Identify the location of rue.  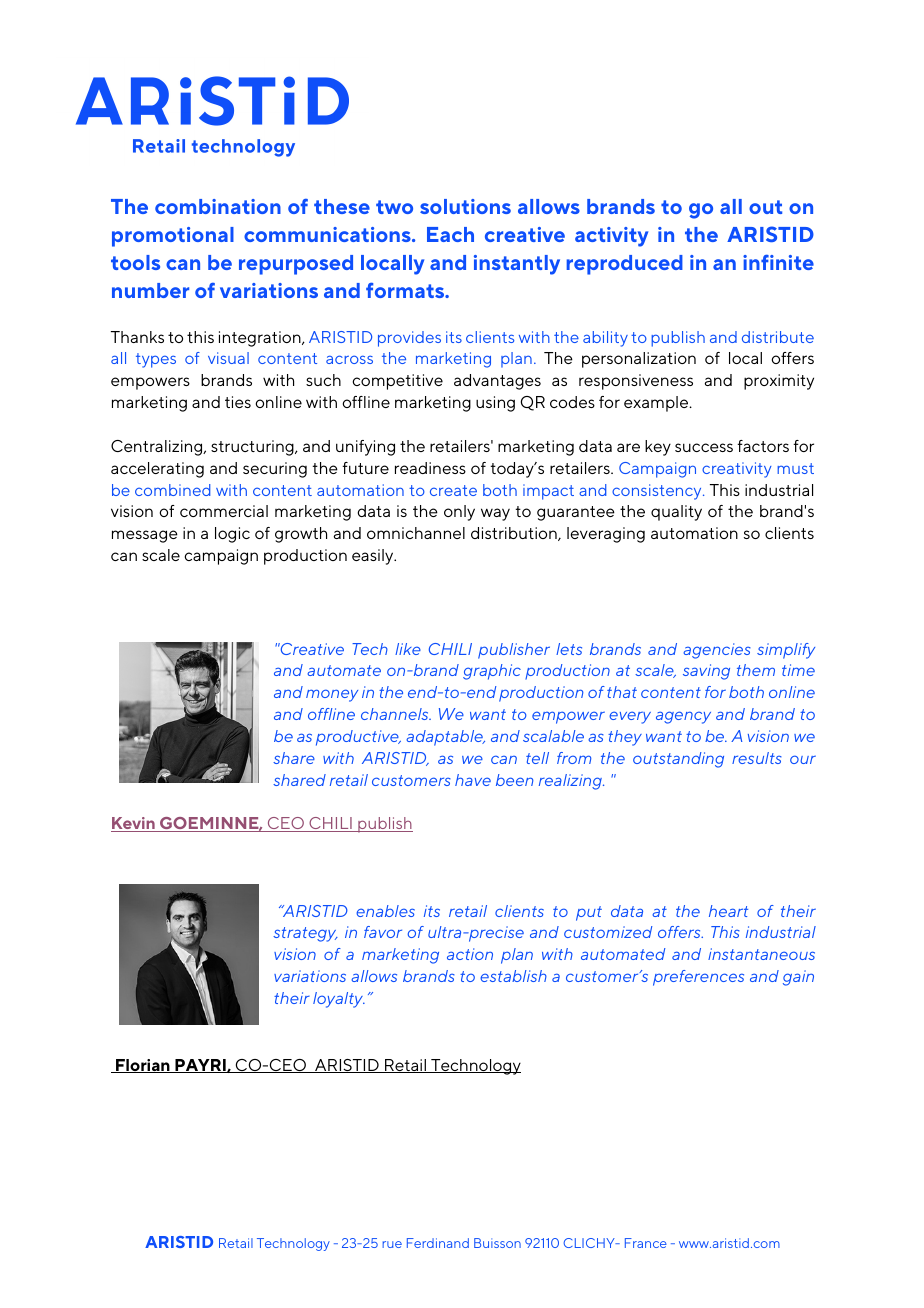
(392, 1244).
